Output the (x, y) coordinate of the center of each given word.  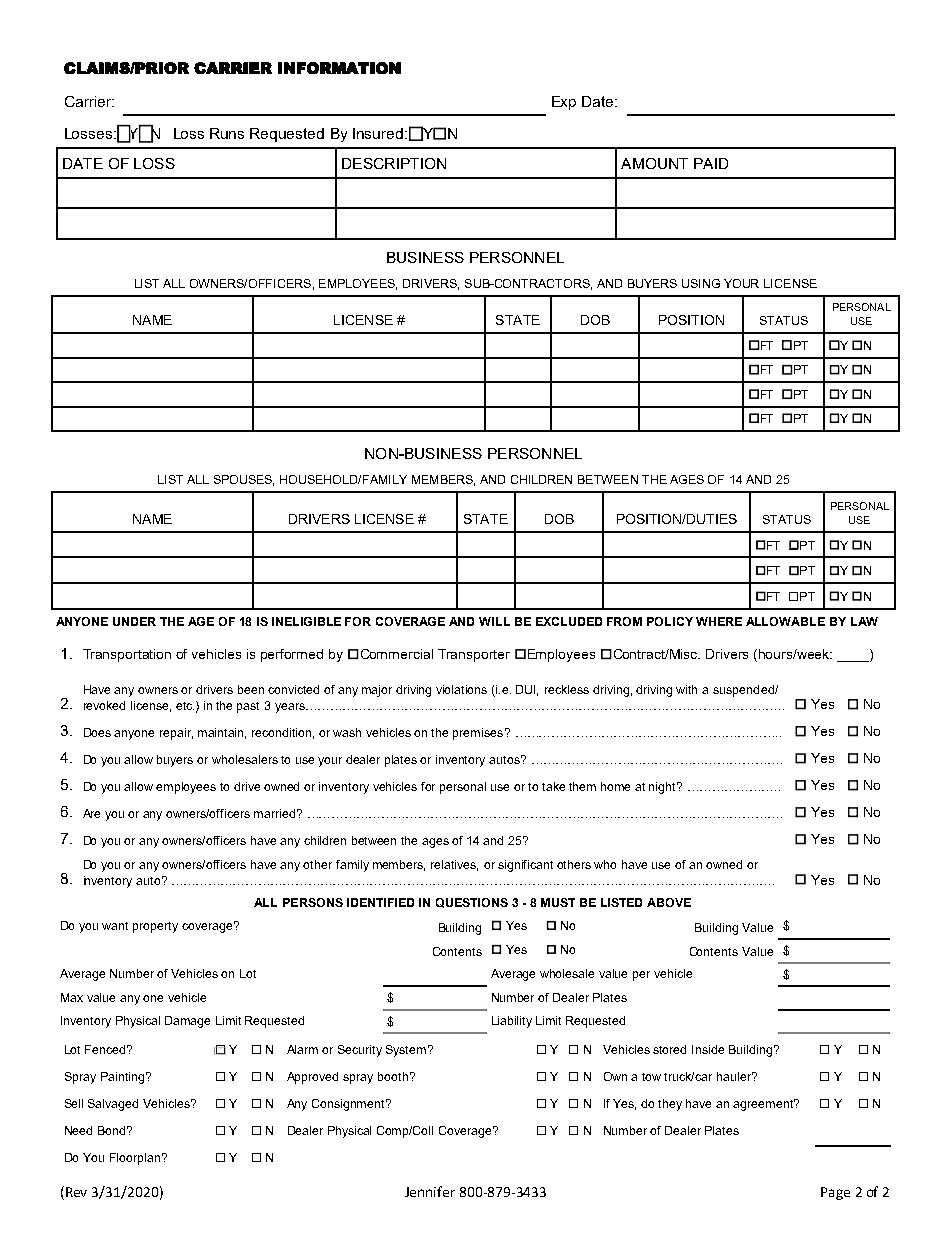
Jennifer (430, 1191)
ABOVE (669, 902)
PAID (711, 163)
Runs (227, 133)
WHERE (719, 621)
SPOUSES (244, 480)
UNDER (134, 621)
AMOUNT (654, 163)
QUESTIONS (472, 903)
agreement (764, 1105)
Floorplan (135, 1159)
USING (701, 283)
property (155, 927)
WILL (494, 621)
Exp (564, 103)
